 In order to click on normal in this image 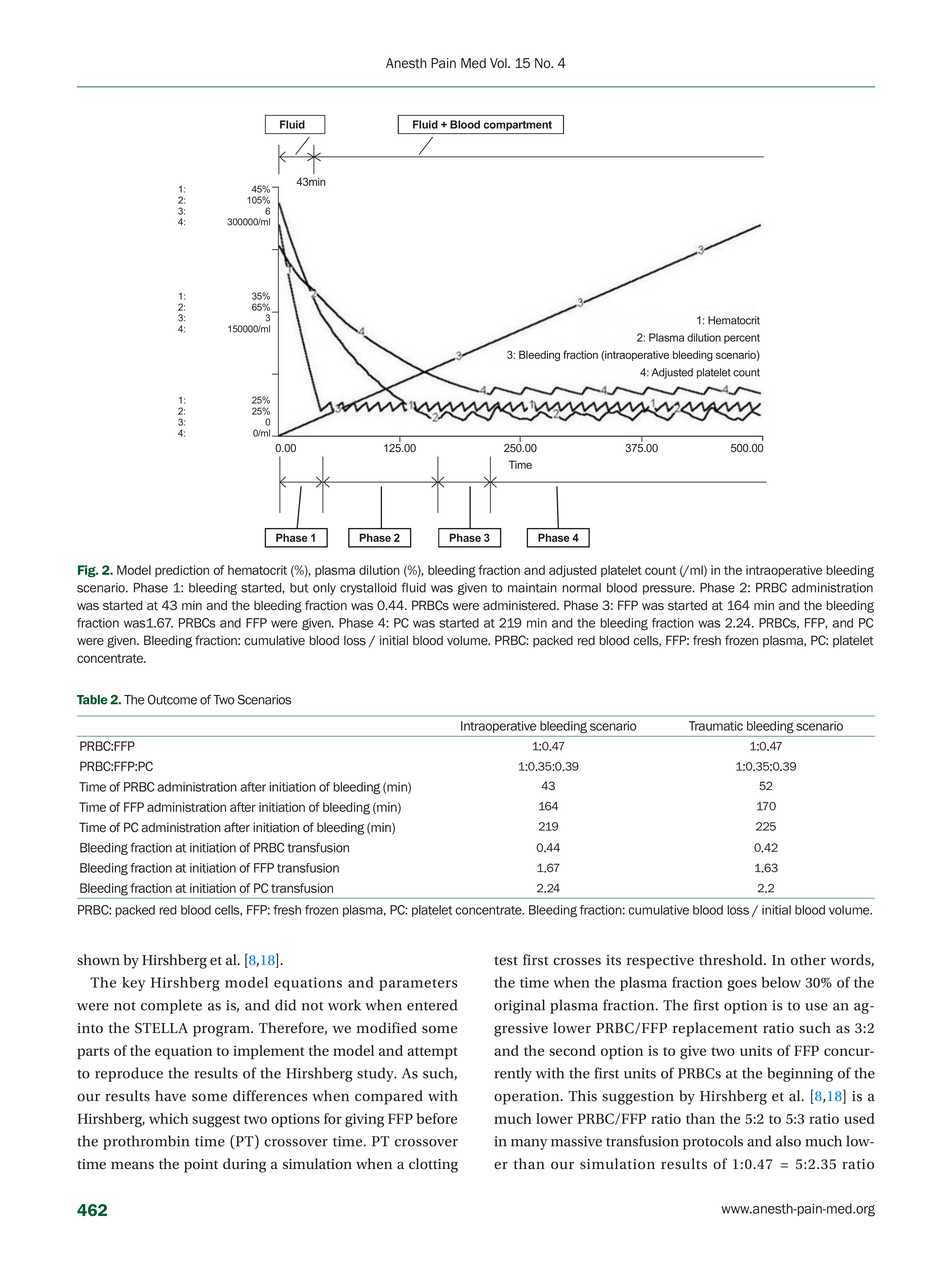, I will do `click(581, 588)`.
